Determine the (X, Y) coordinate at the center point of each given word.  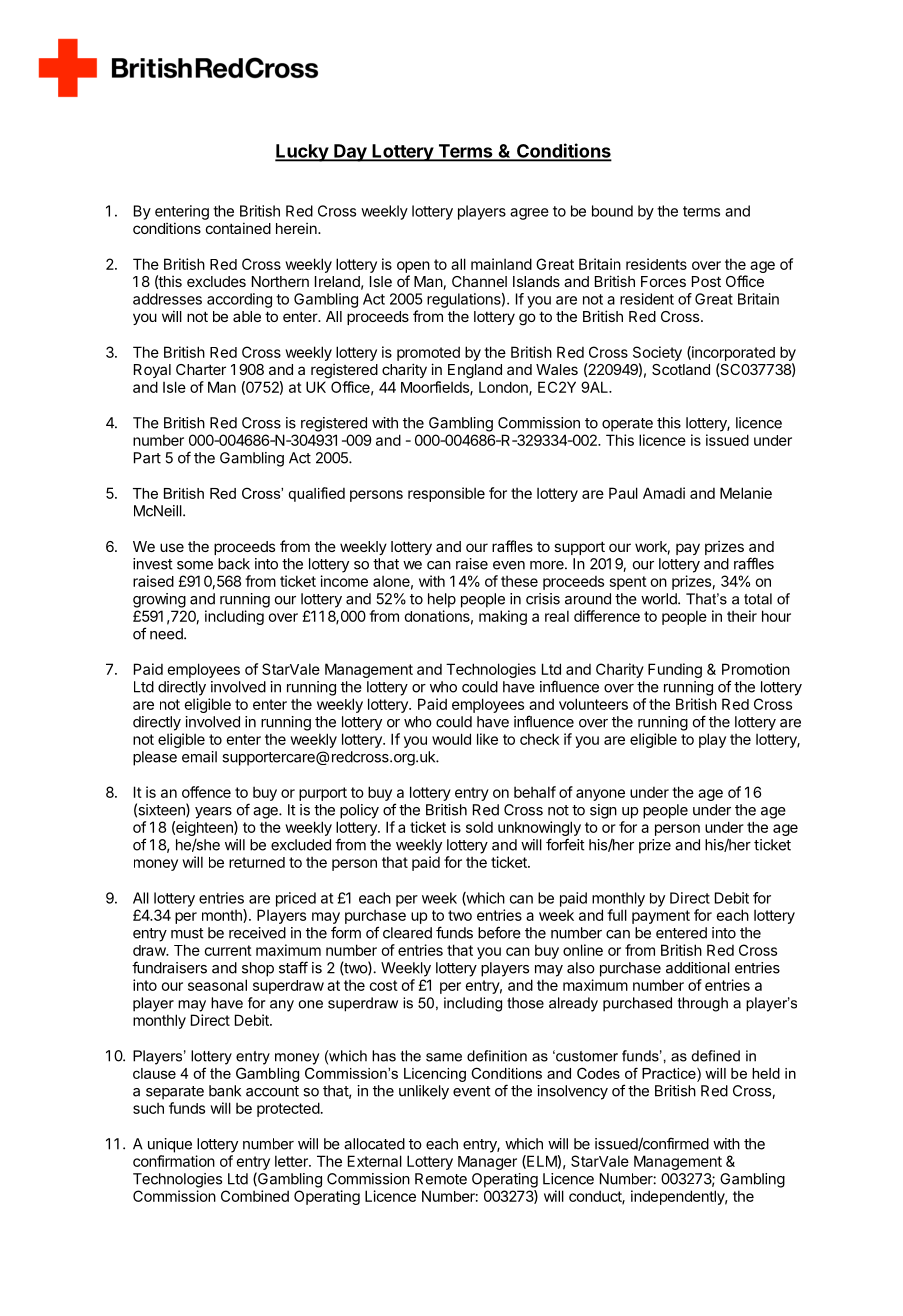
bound (612, 211)
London (504, 388)
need (167, 634)
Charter (201, 369)
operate (627, 425)
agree (529, 214)
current (228, 950)
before (499, 932)
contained (238, 228)
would (451, 739)
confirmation (174, 1161)
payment (661, 917)
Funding (675, 670)
